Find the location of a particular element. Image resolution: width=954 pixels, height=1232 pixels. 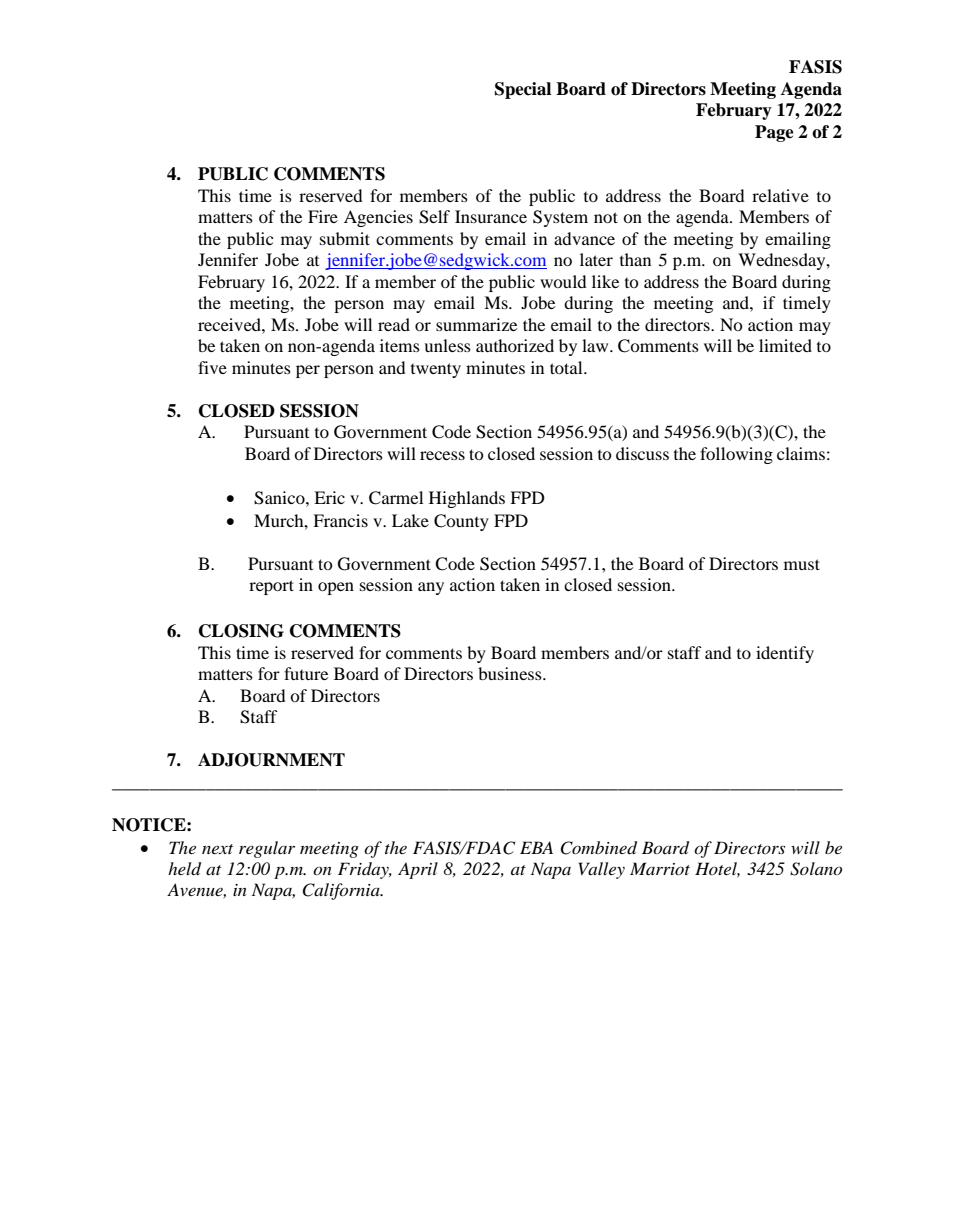

limited is located at coordinates (785, 345).
